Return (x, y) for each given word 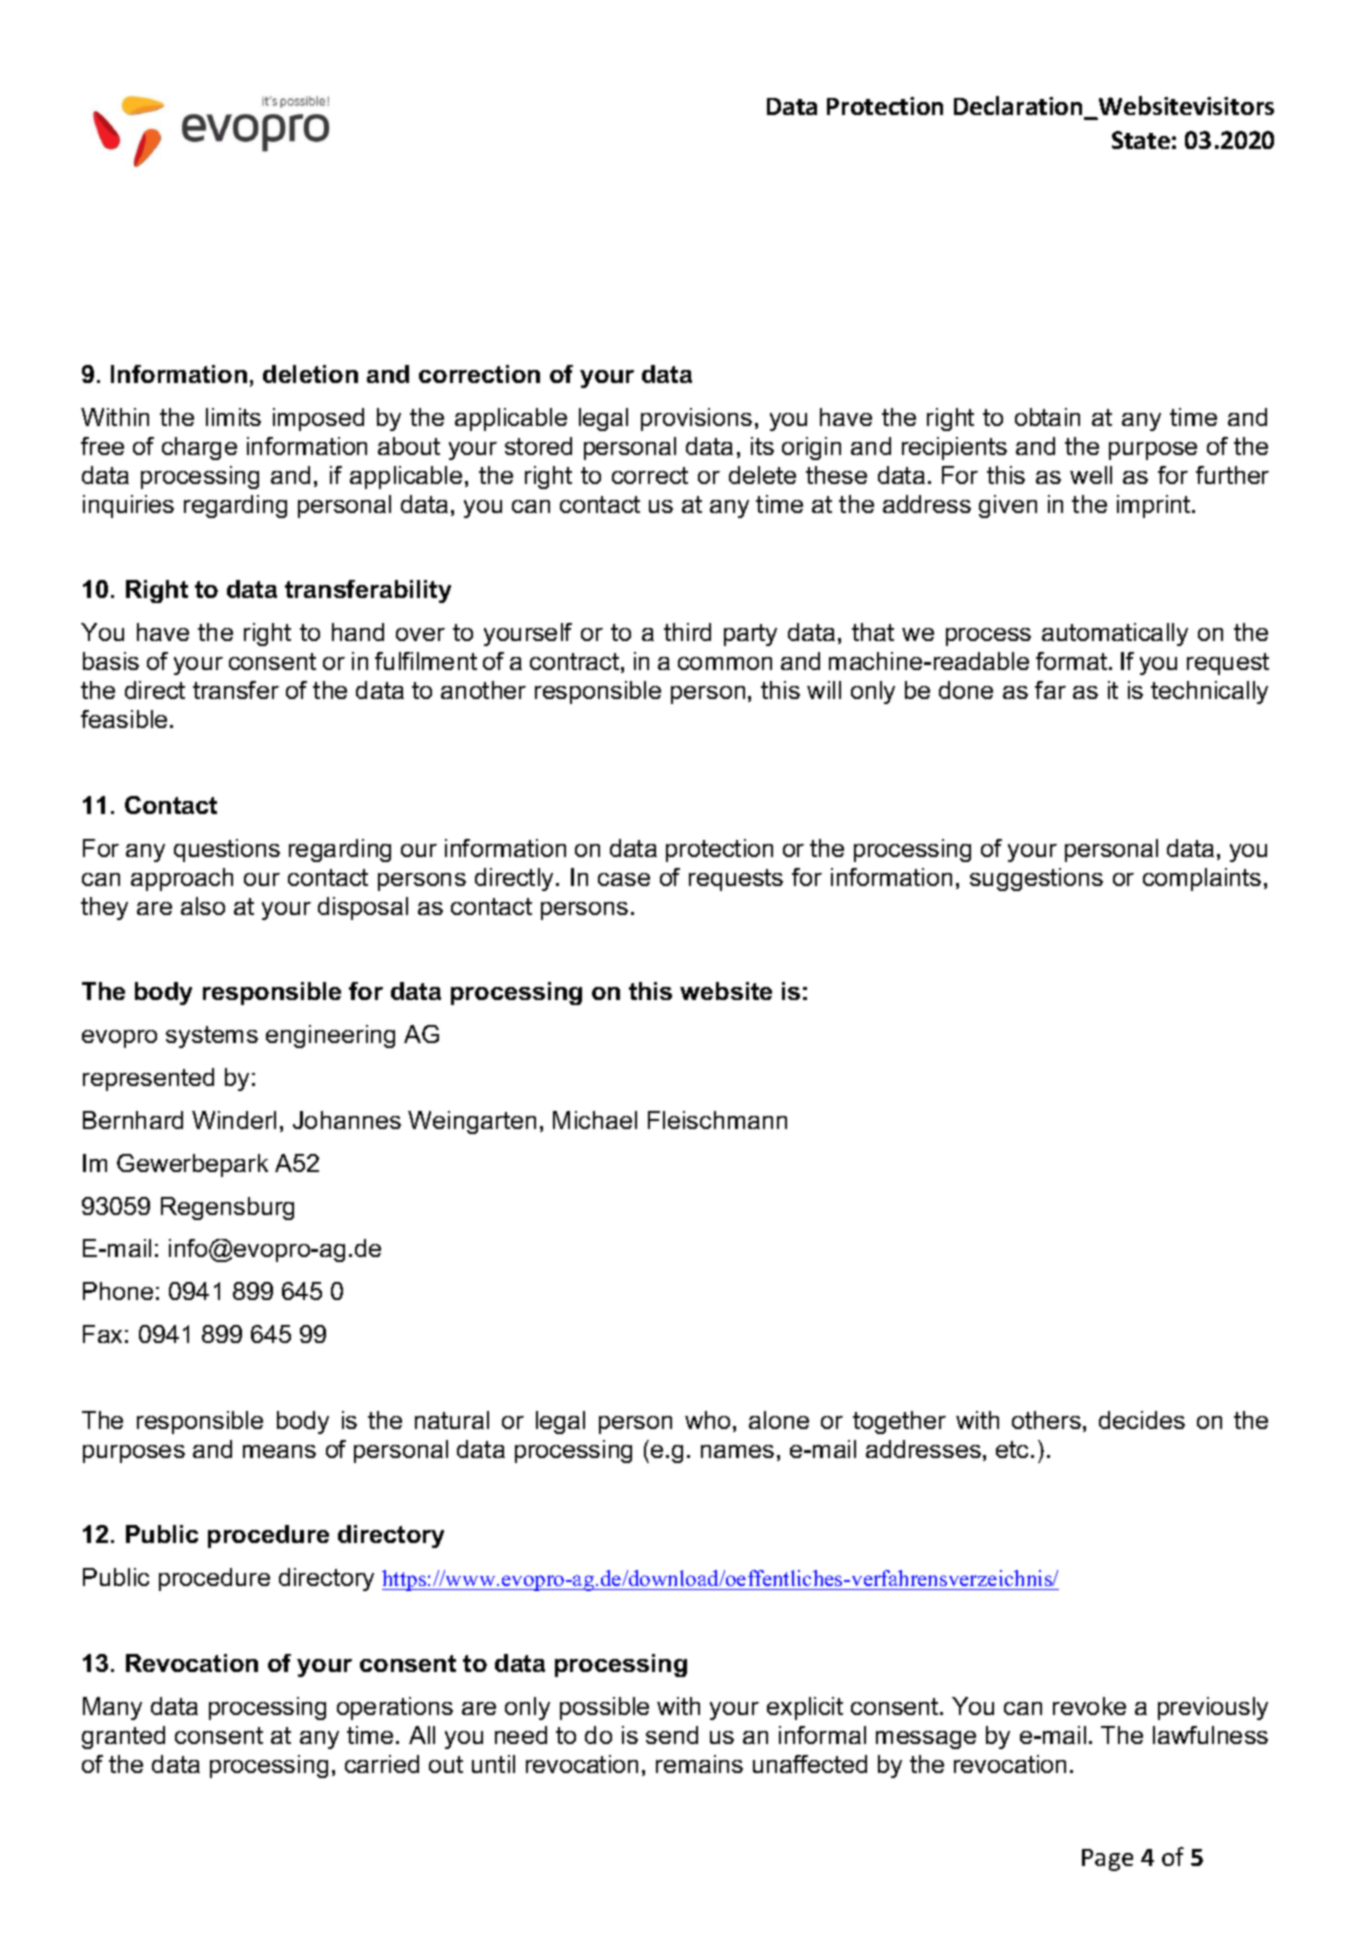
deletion (310, 374)
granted (123, 1737)
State (1141, 140)
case (624, 879)
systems (212, 1037)
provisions (696, 419)
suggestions (1036, 879)
